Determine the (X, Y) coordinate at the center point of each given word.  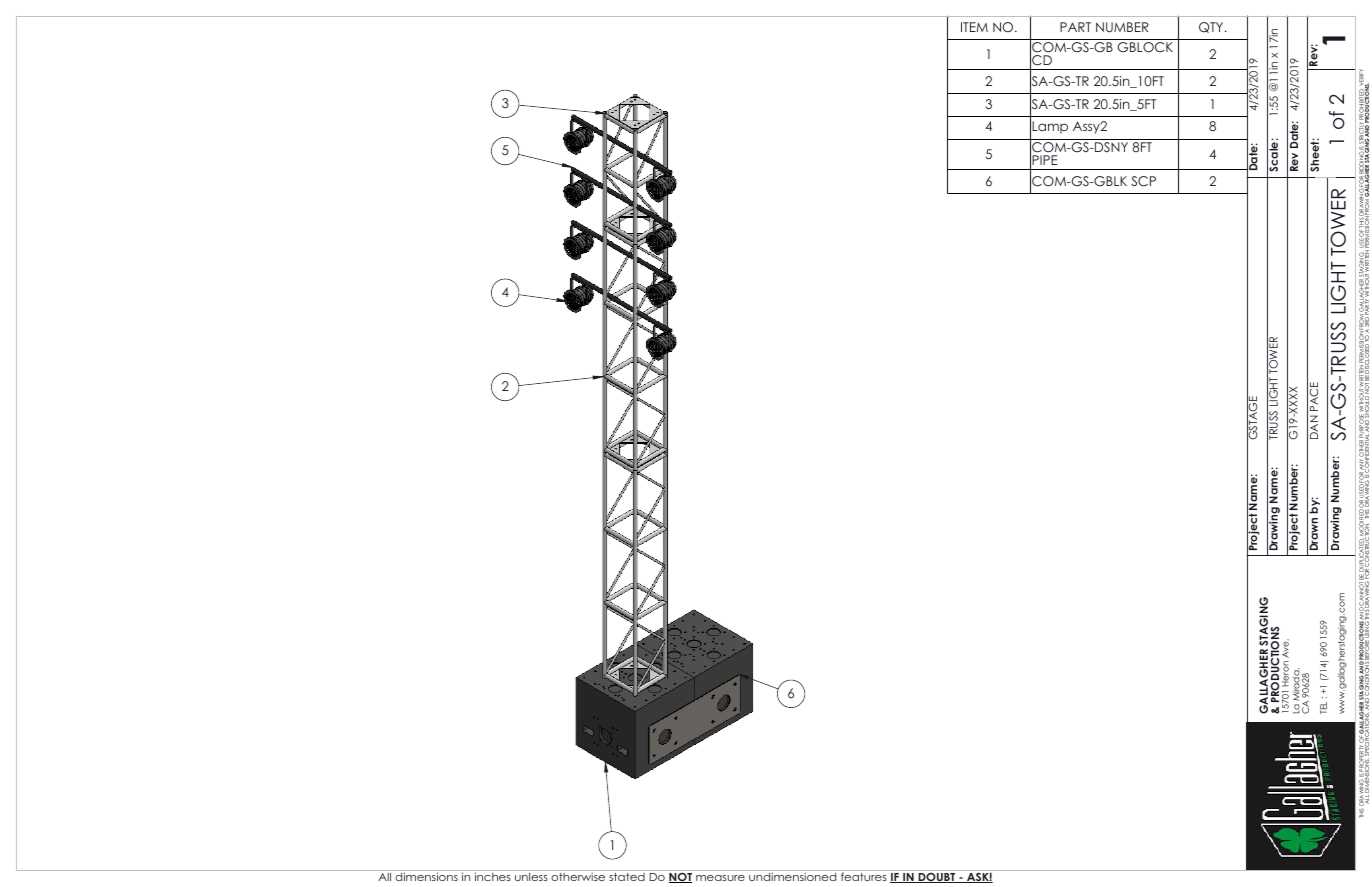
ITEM (974, 27)
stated (627, 877)
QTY (1212, 27)
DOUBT (937, 878)
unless (531, 877)
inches (493, 876)
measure (720, 878)
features (864, 876)
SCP (1143, 181)
